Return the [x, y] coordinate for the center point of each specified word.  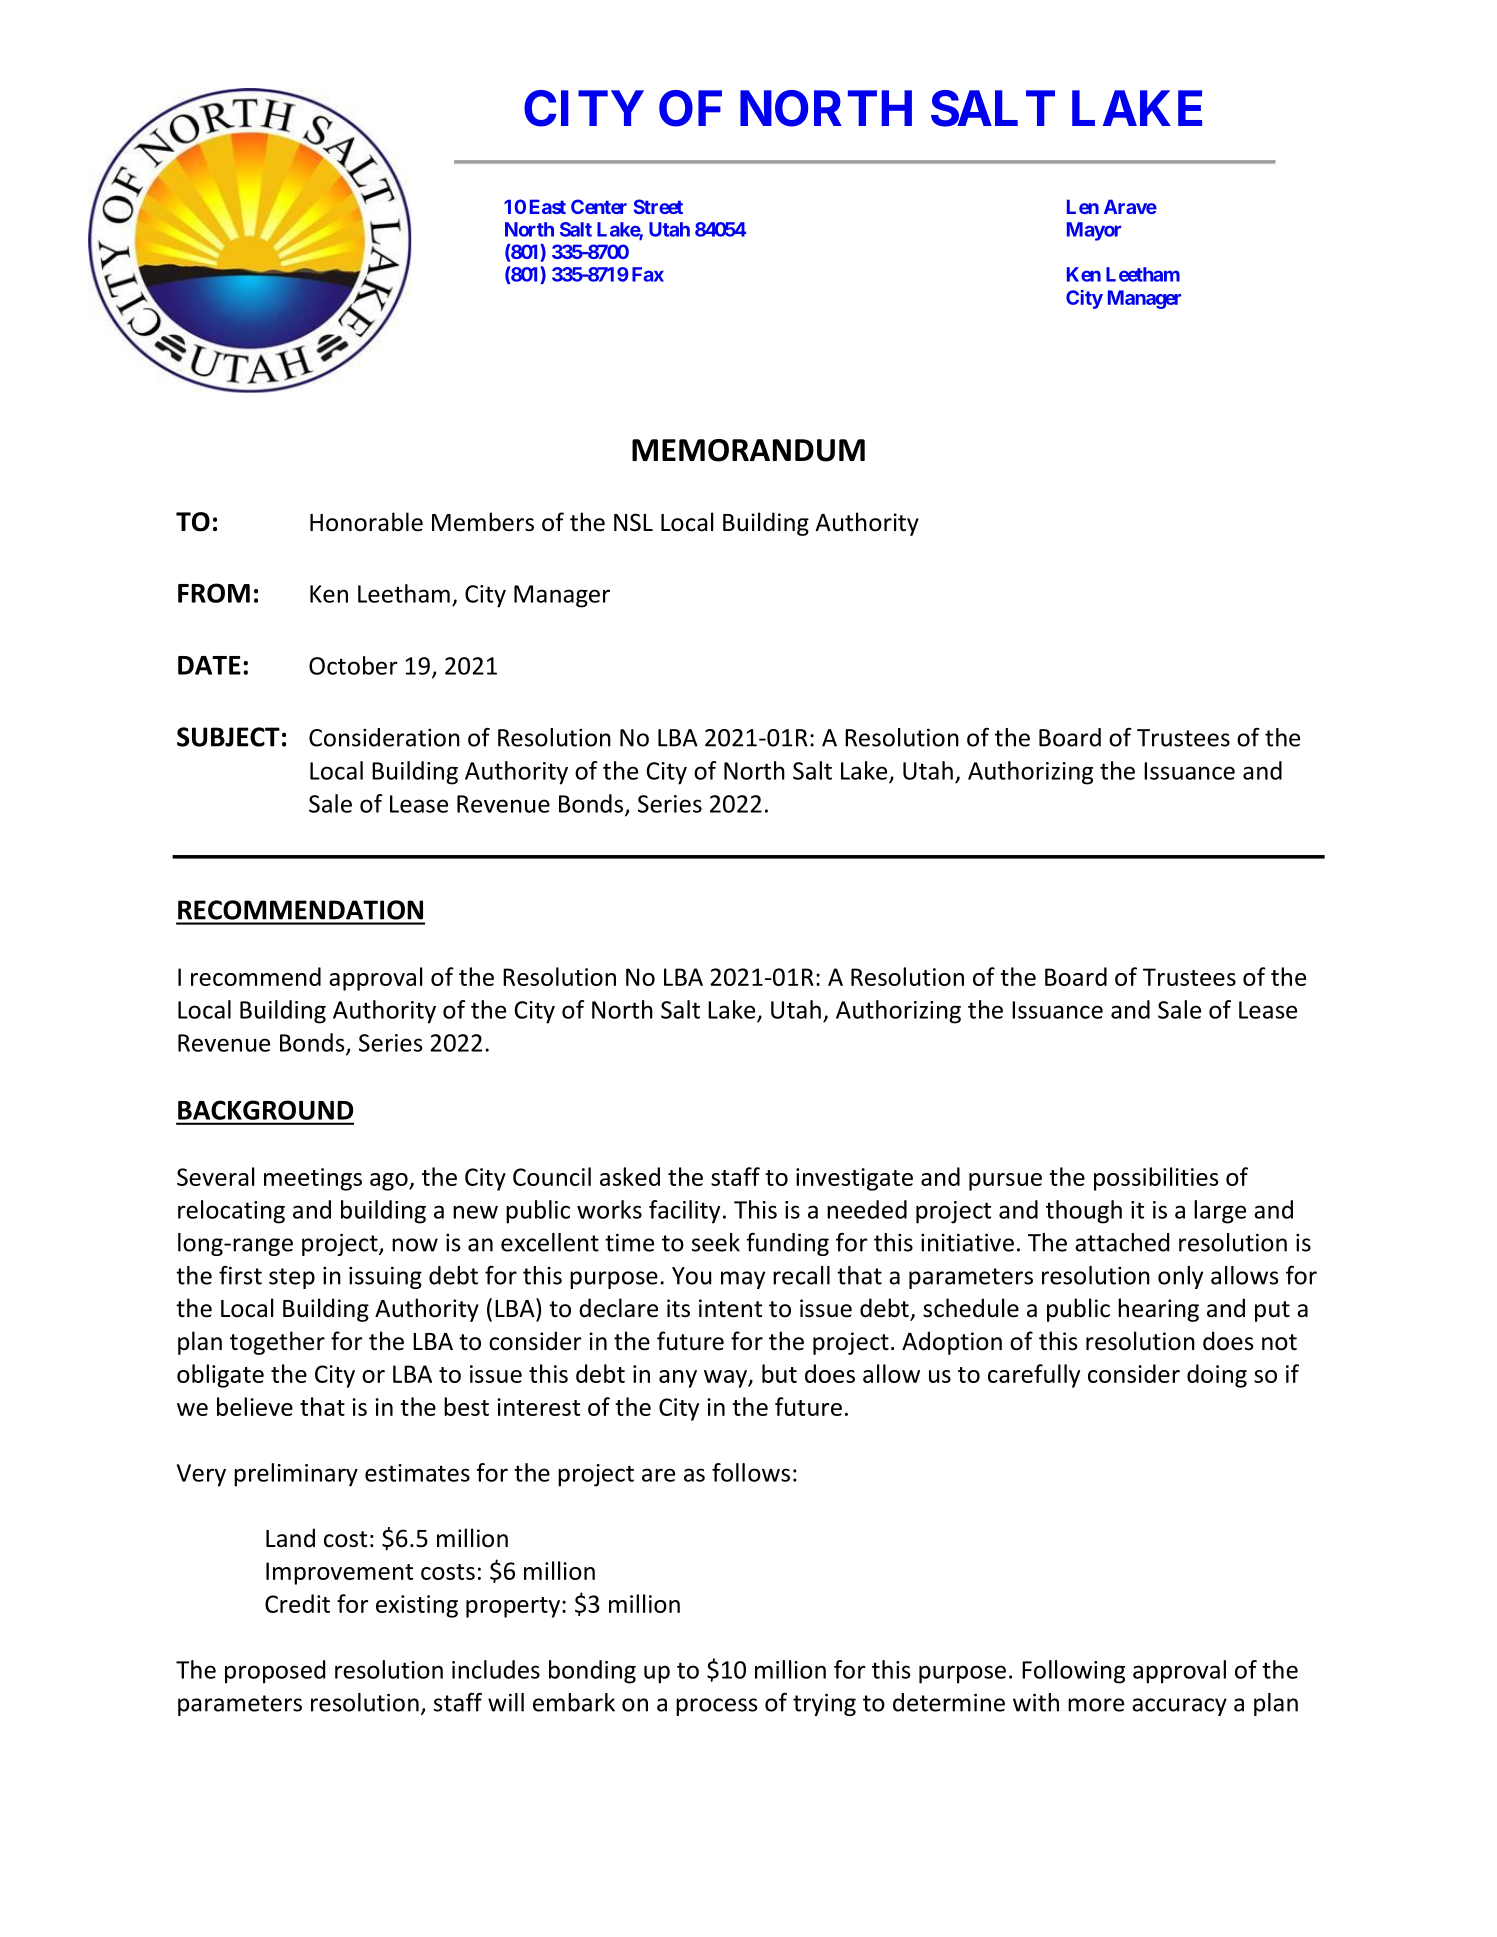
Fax [648, 274]
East [548, 206]
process [716, 1707]
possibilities [1156, 1179]
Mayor [1094, 231]
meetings [313, 1179]
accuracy [1179, 1707]
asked [630, 1176]
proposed [275, 1672]
